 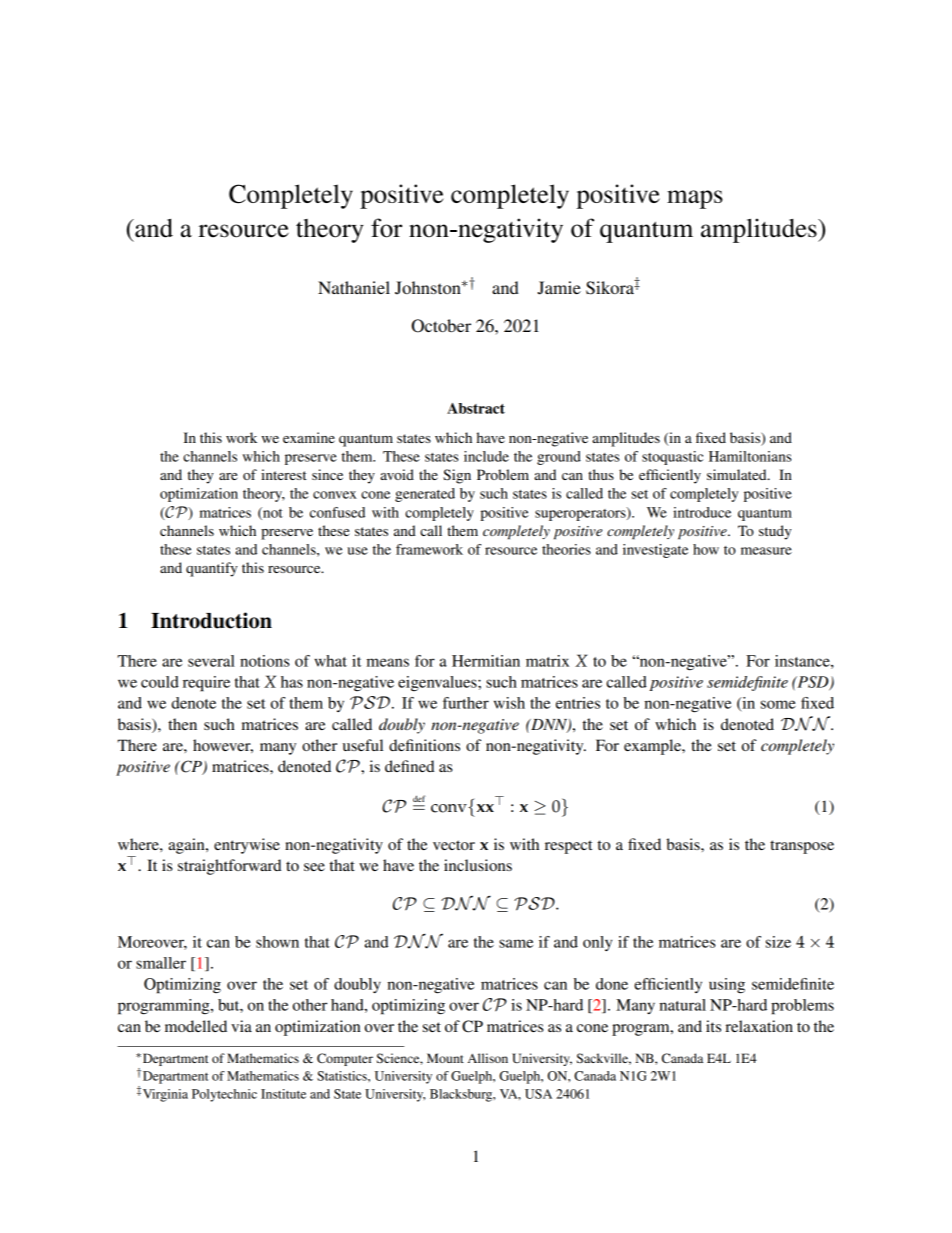 I want to click on Nathaniel, so click(x=354, y=287).
